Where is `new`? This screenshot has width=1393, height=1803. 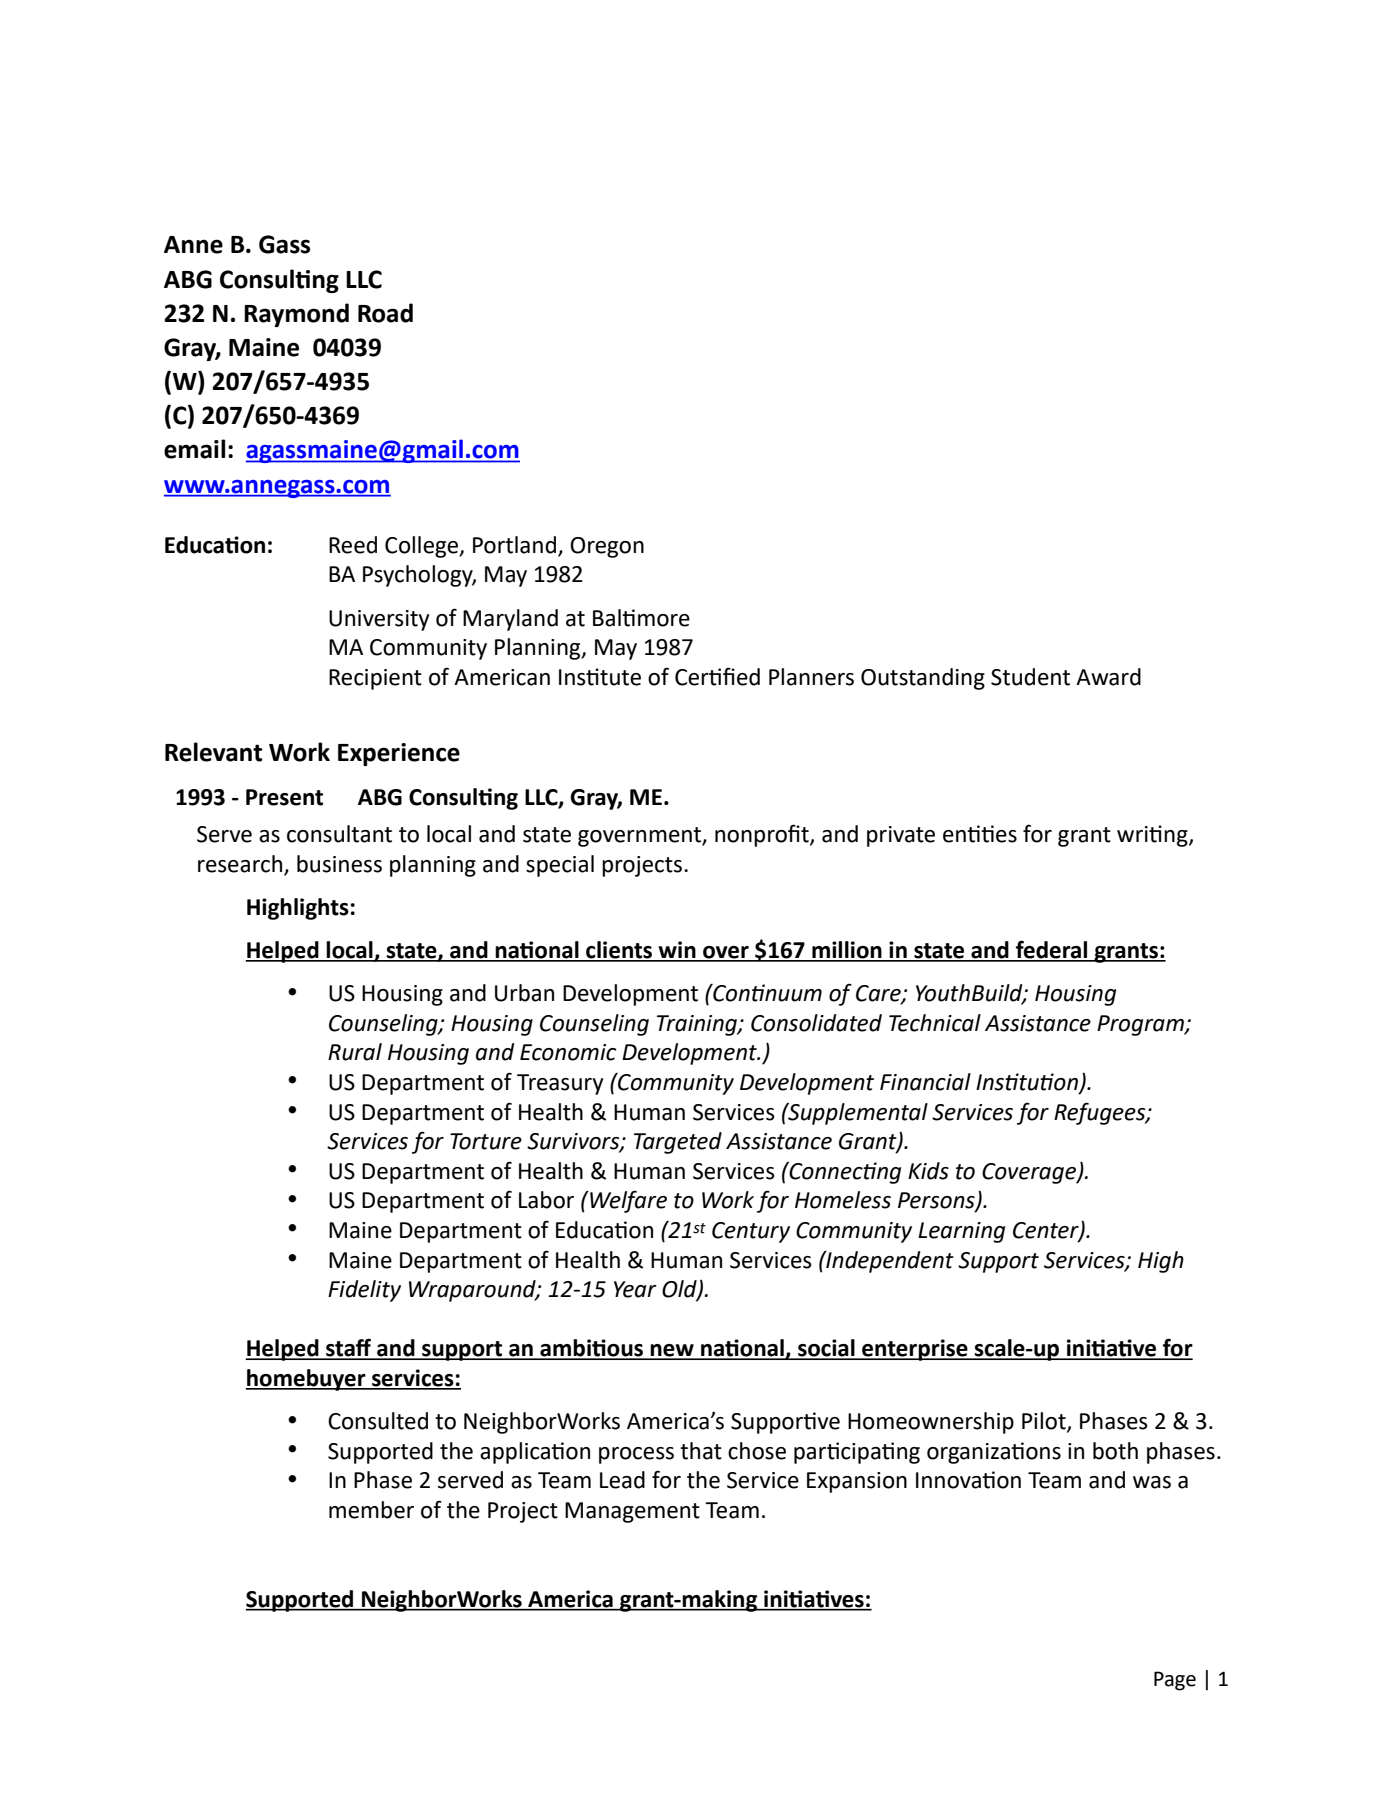 new is located at coordinates (672, 1351).
